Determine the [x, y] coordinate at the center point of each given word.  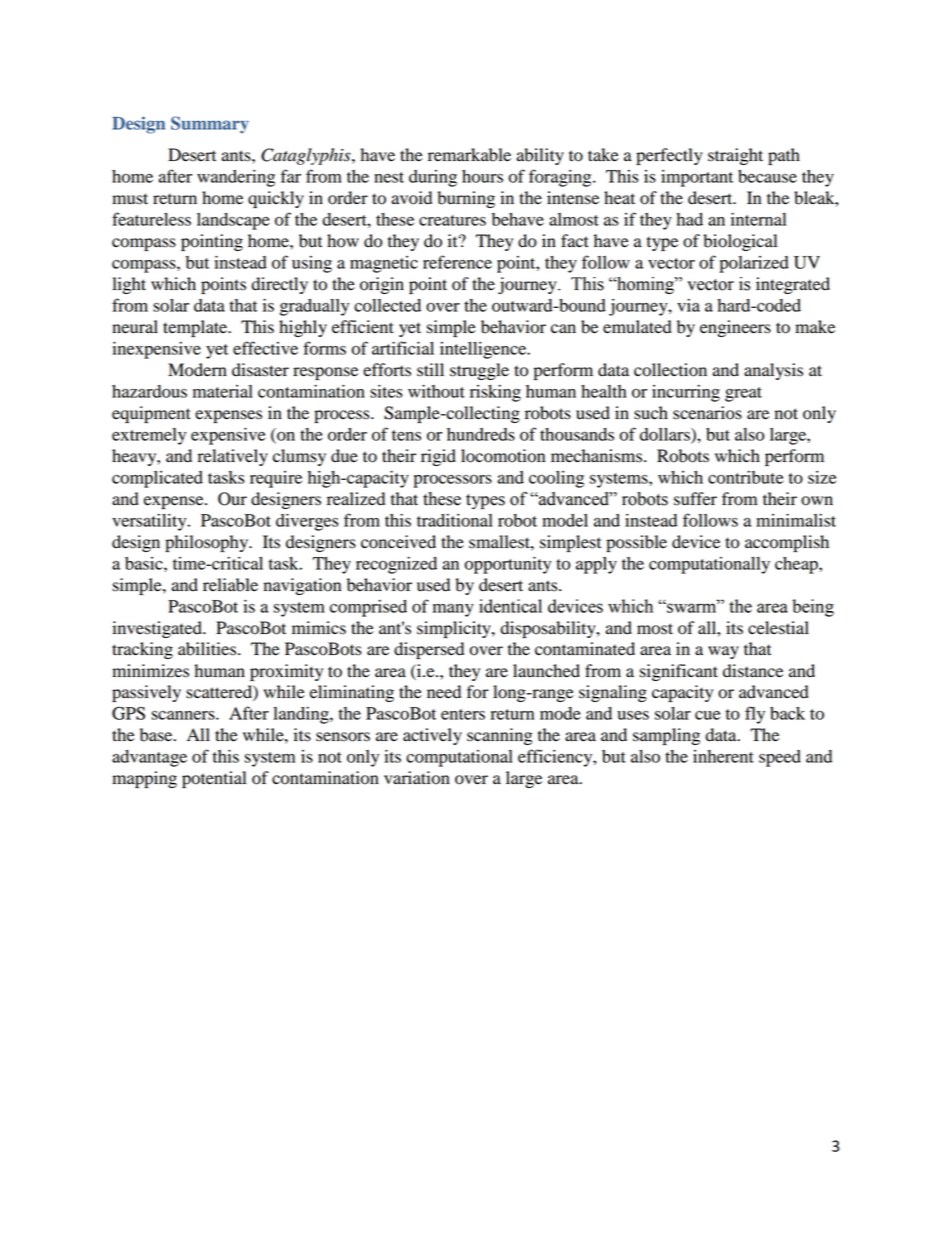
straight [735, 156]
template [196, 328]
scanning [500, 736]
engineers [735, 328]
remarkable [469, 155]
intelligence [484, 350]
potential [214, 779]
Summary [210, 125]
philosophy [208, 543]
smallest [500, 542]
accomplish [787, 543]
